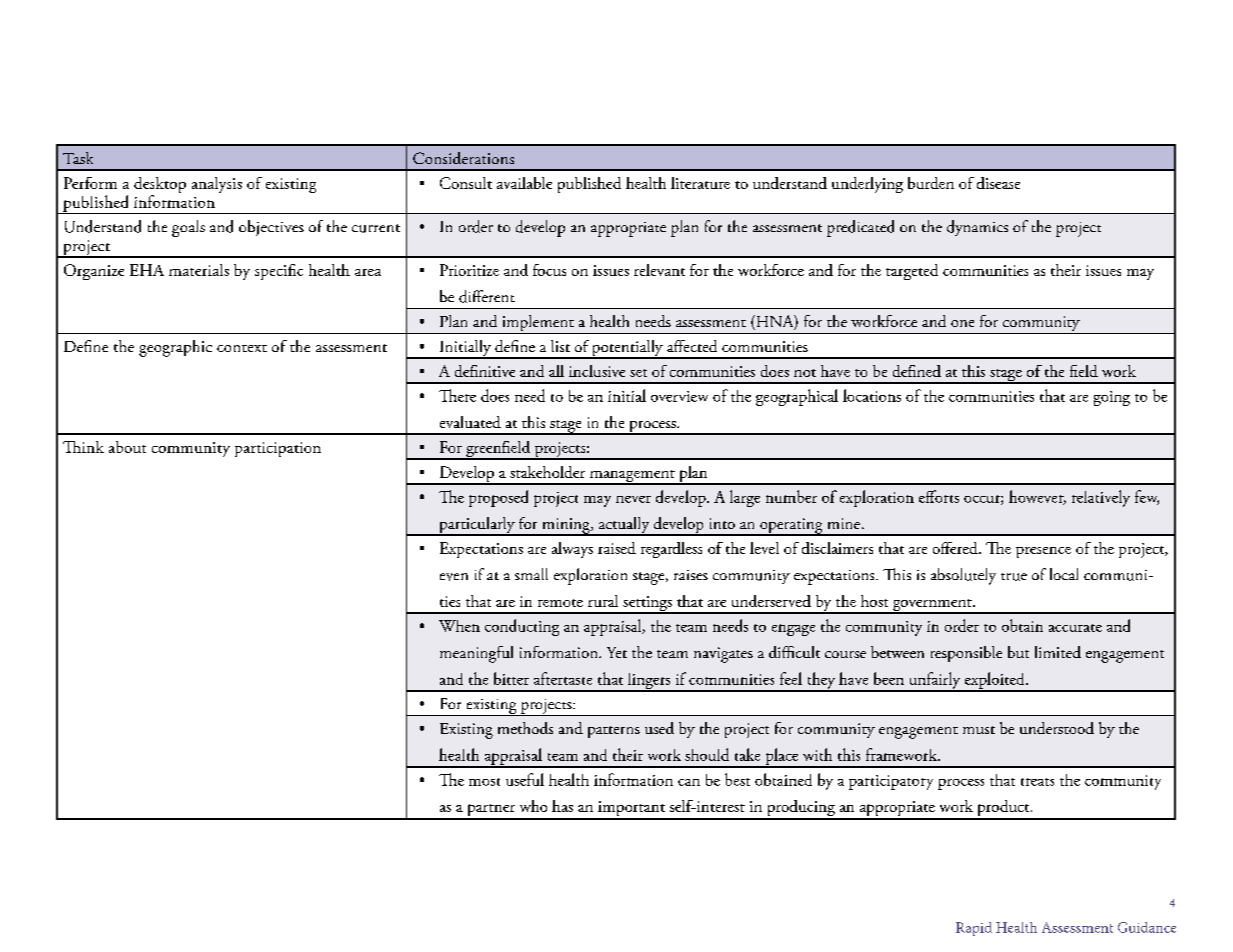  I want to click on but, so click(1018, 652).
